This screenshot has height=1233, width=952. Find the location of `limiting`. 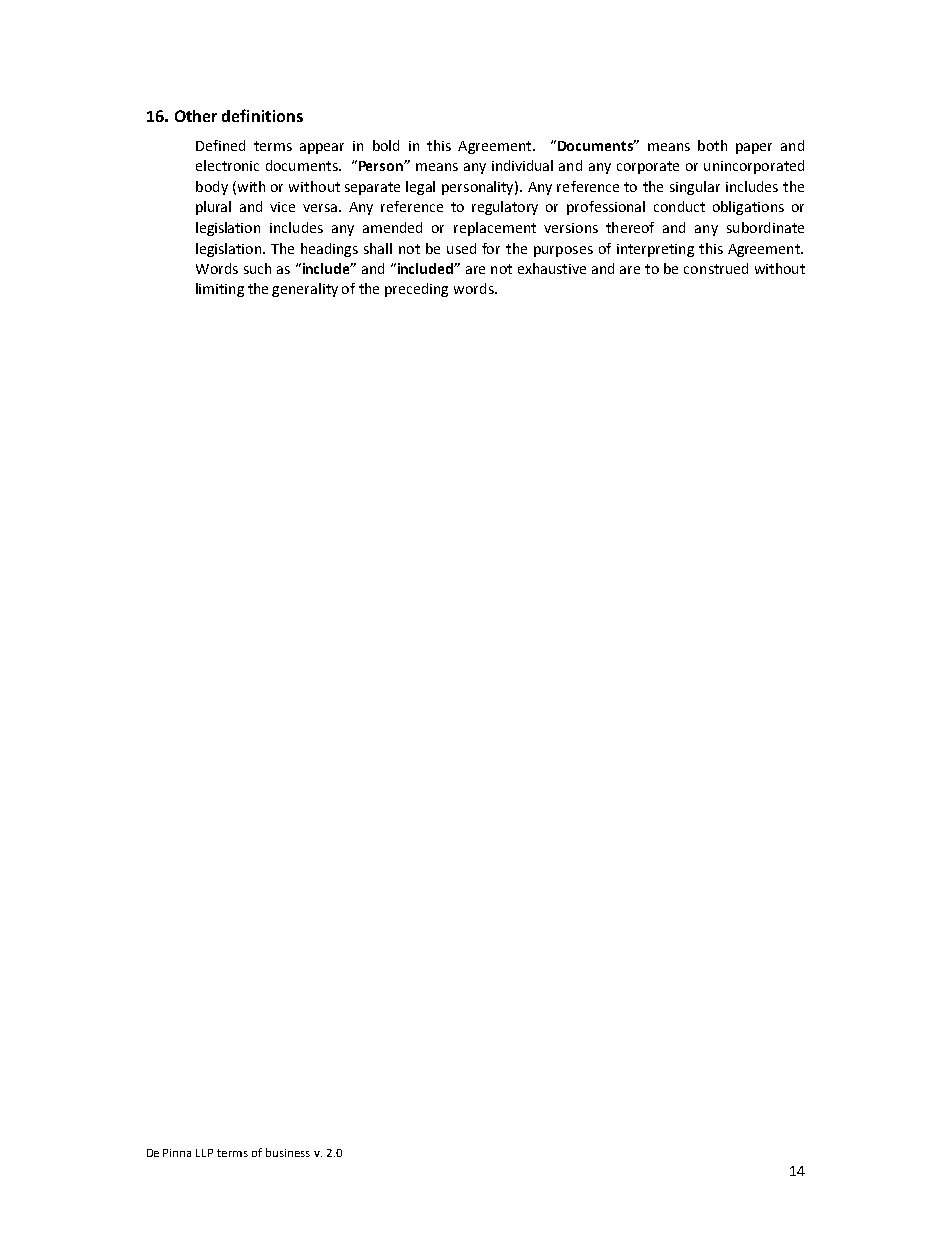

limiting is located at coordinates (220, 290).
